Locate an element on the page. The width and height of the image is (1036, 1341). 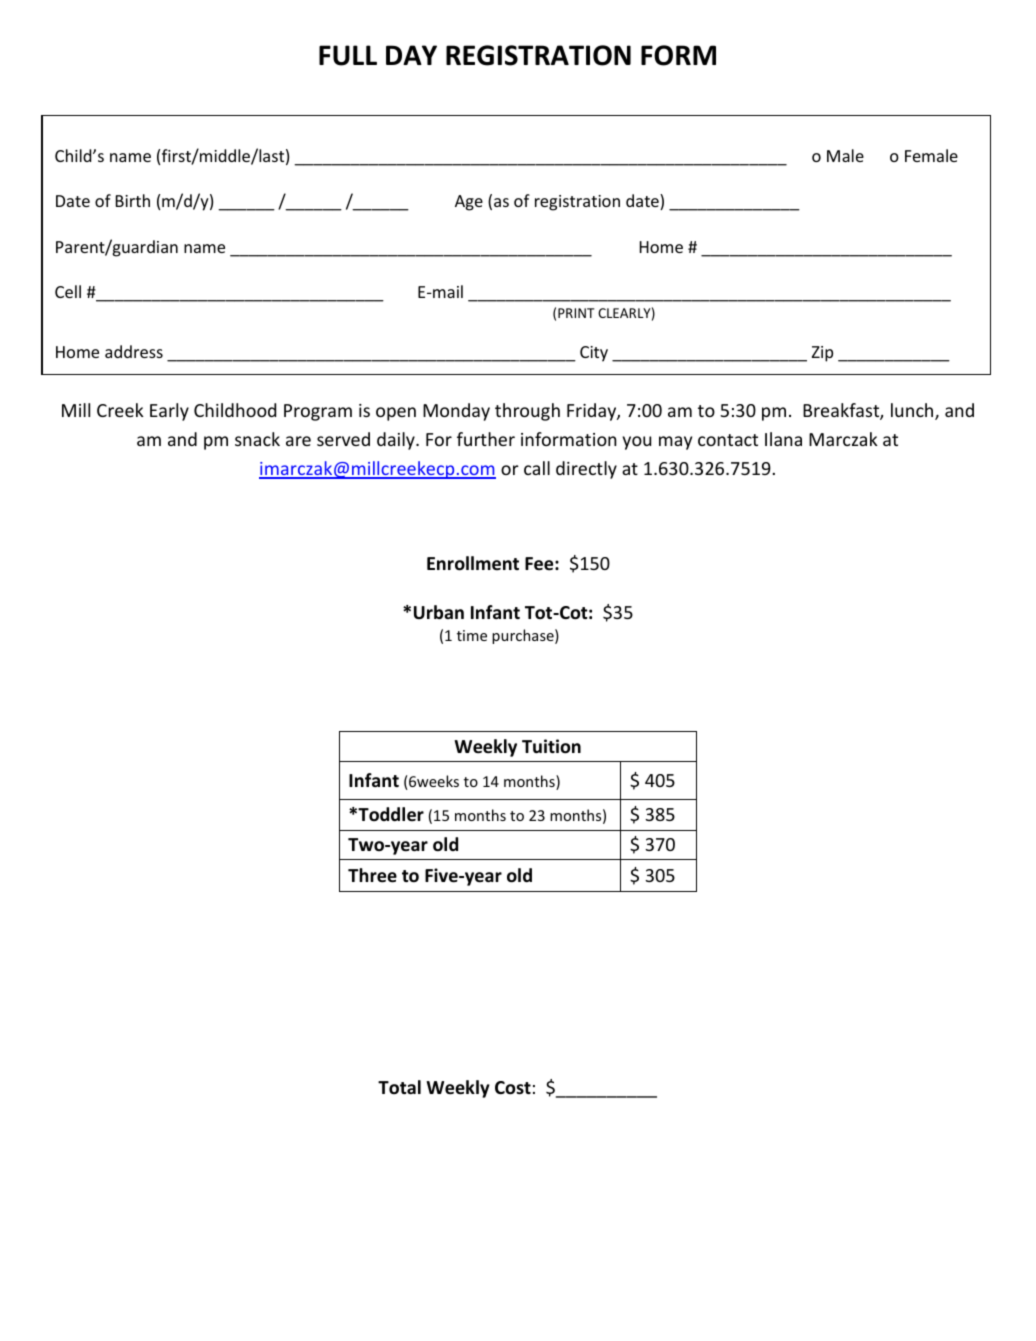
Monday is located at coordinates (456, 412).
